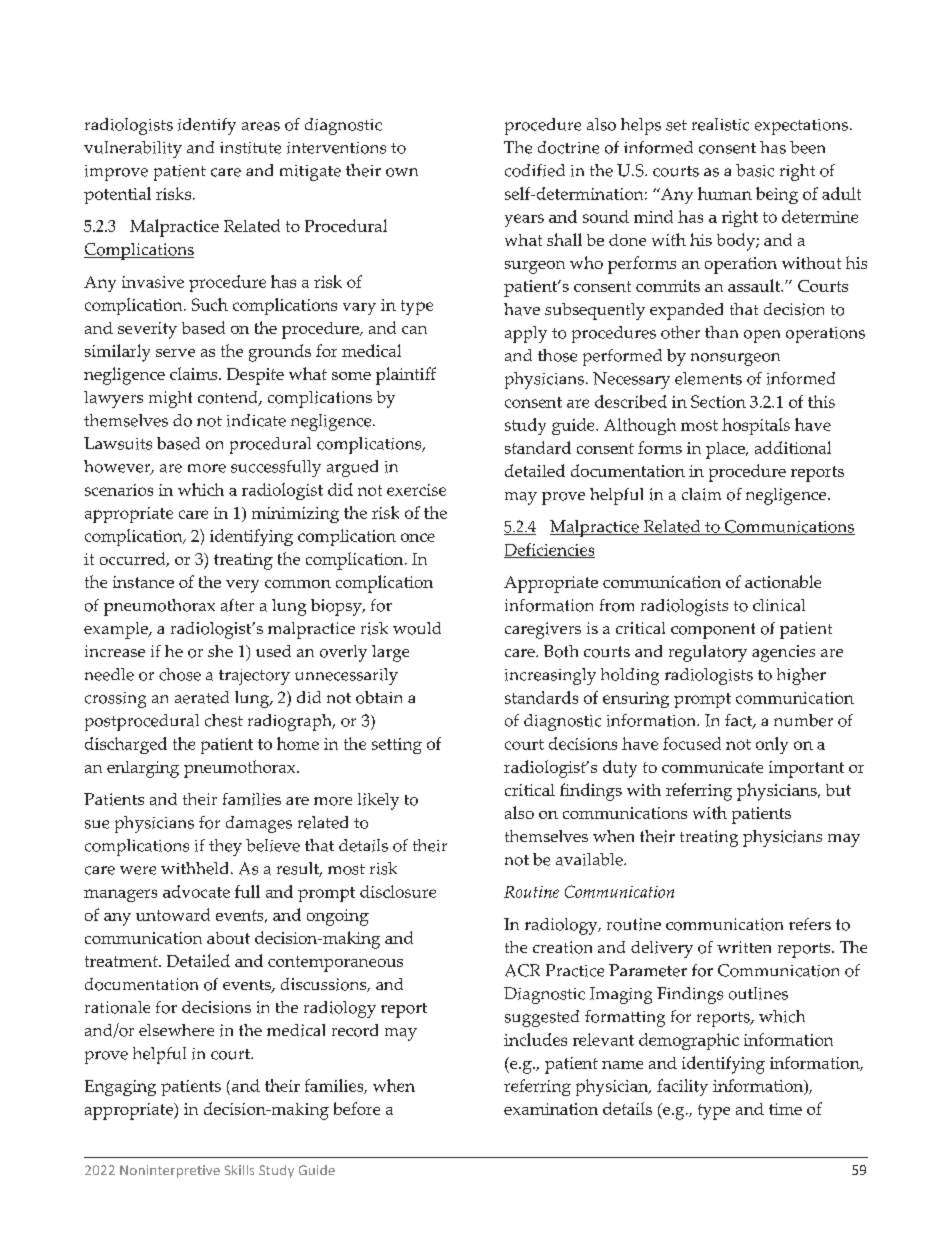 This screenshot has width=952, height=1233. Describe the element at coordinates (220, 651) in the screenshot. I see `she` at that location.
